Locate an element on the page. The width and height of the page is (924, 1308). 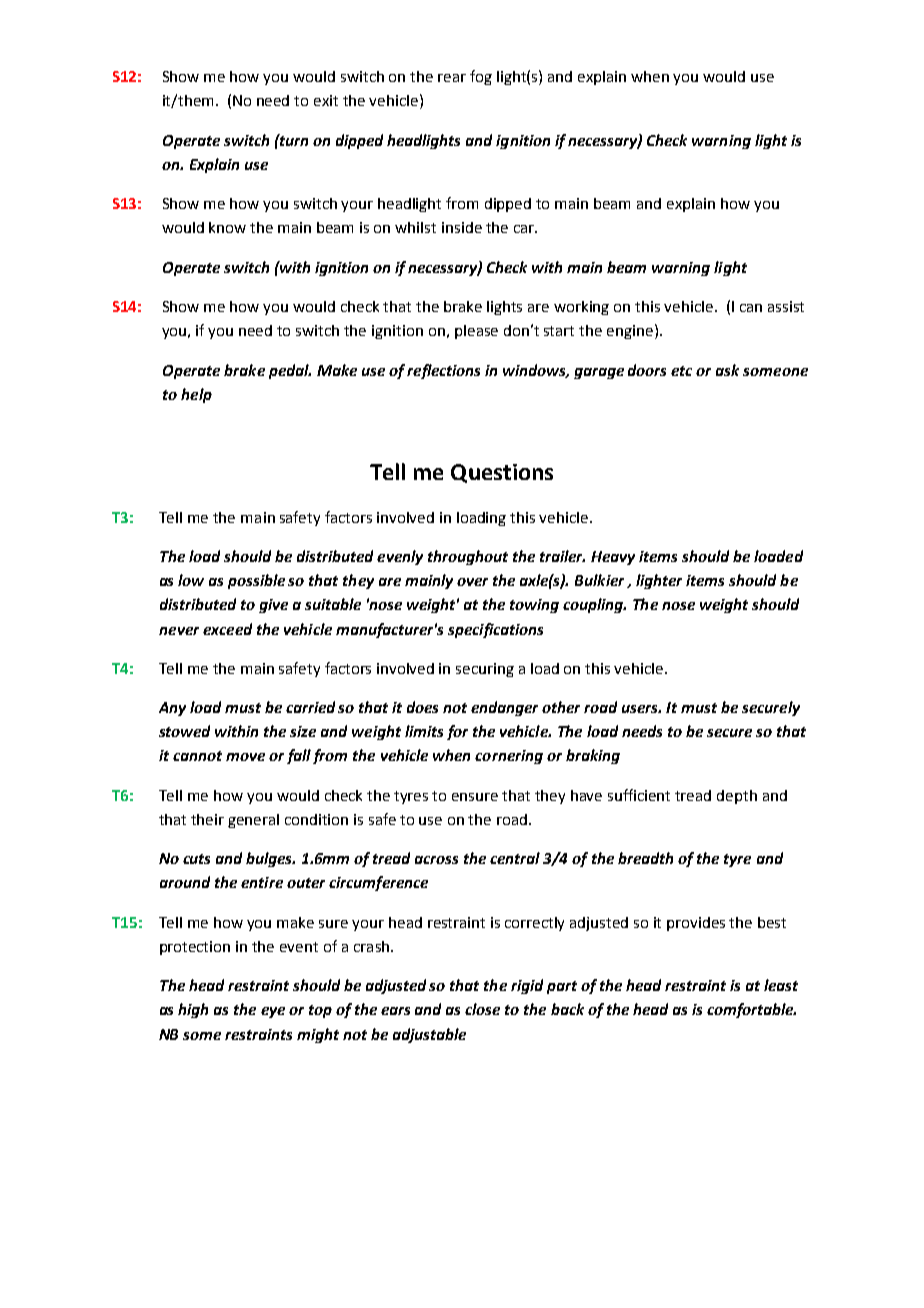
Heavy is located at coordinates (613, 558).
